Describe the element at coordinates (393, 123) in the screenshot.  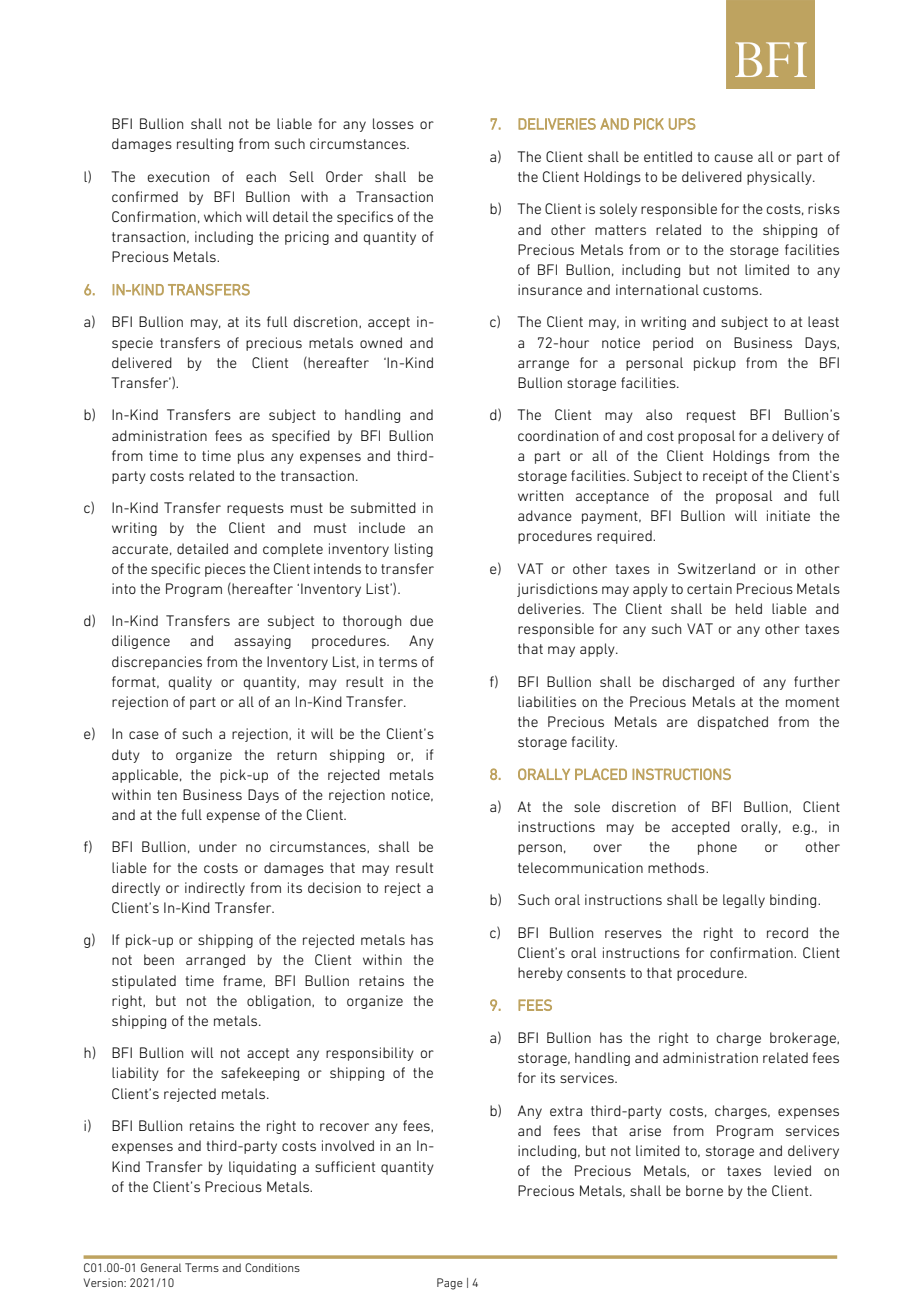
I see `losses` at that location.
